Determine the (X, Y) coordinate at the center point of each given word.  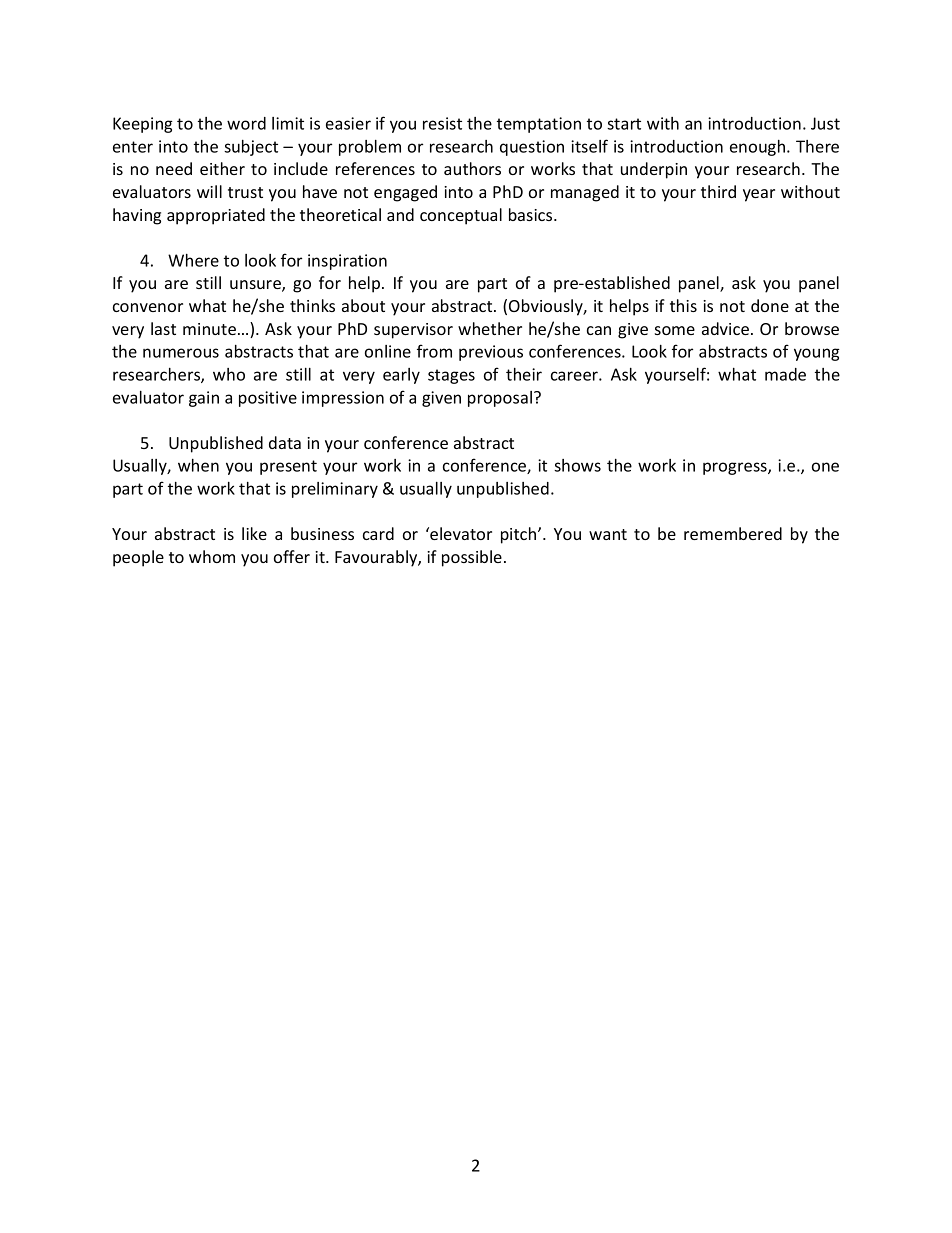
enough (757, 148)
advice (725, 328)
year (759, 195)
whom (212, 556)
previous (491, 353)
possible (472, 558)
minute (209, 329)
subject (251, 148)
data (285, 442)
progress (736, 468)
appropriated (216, 216)
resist (442, 123)
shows (577, 465)
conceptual (461, 216)
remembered (733, 533)
